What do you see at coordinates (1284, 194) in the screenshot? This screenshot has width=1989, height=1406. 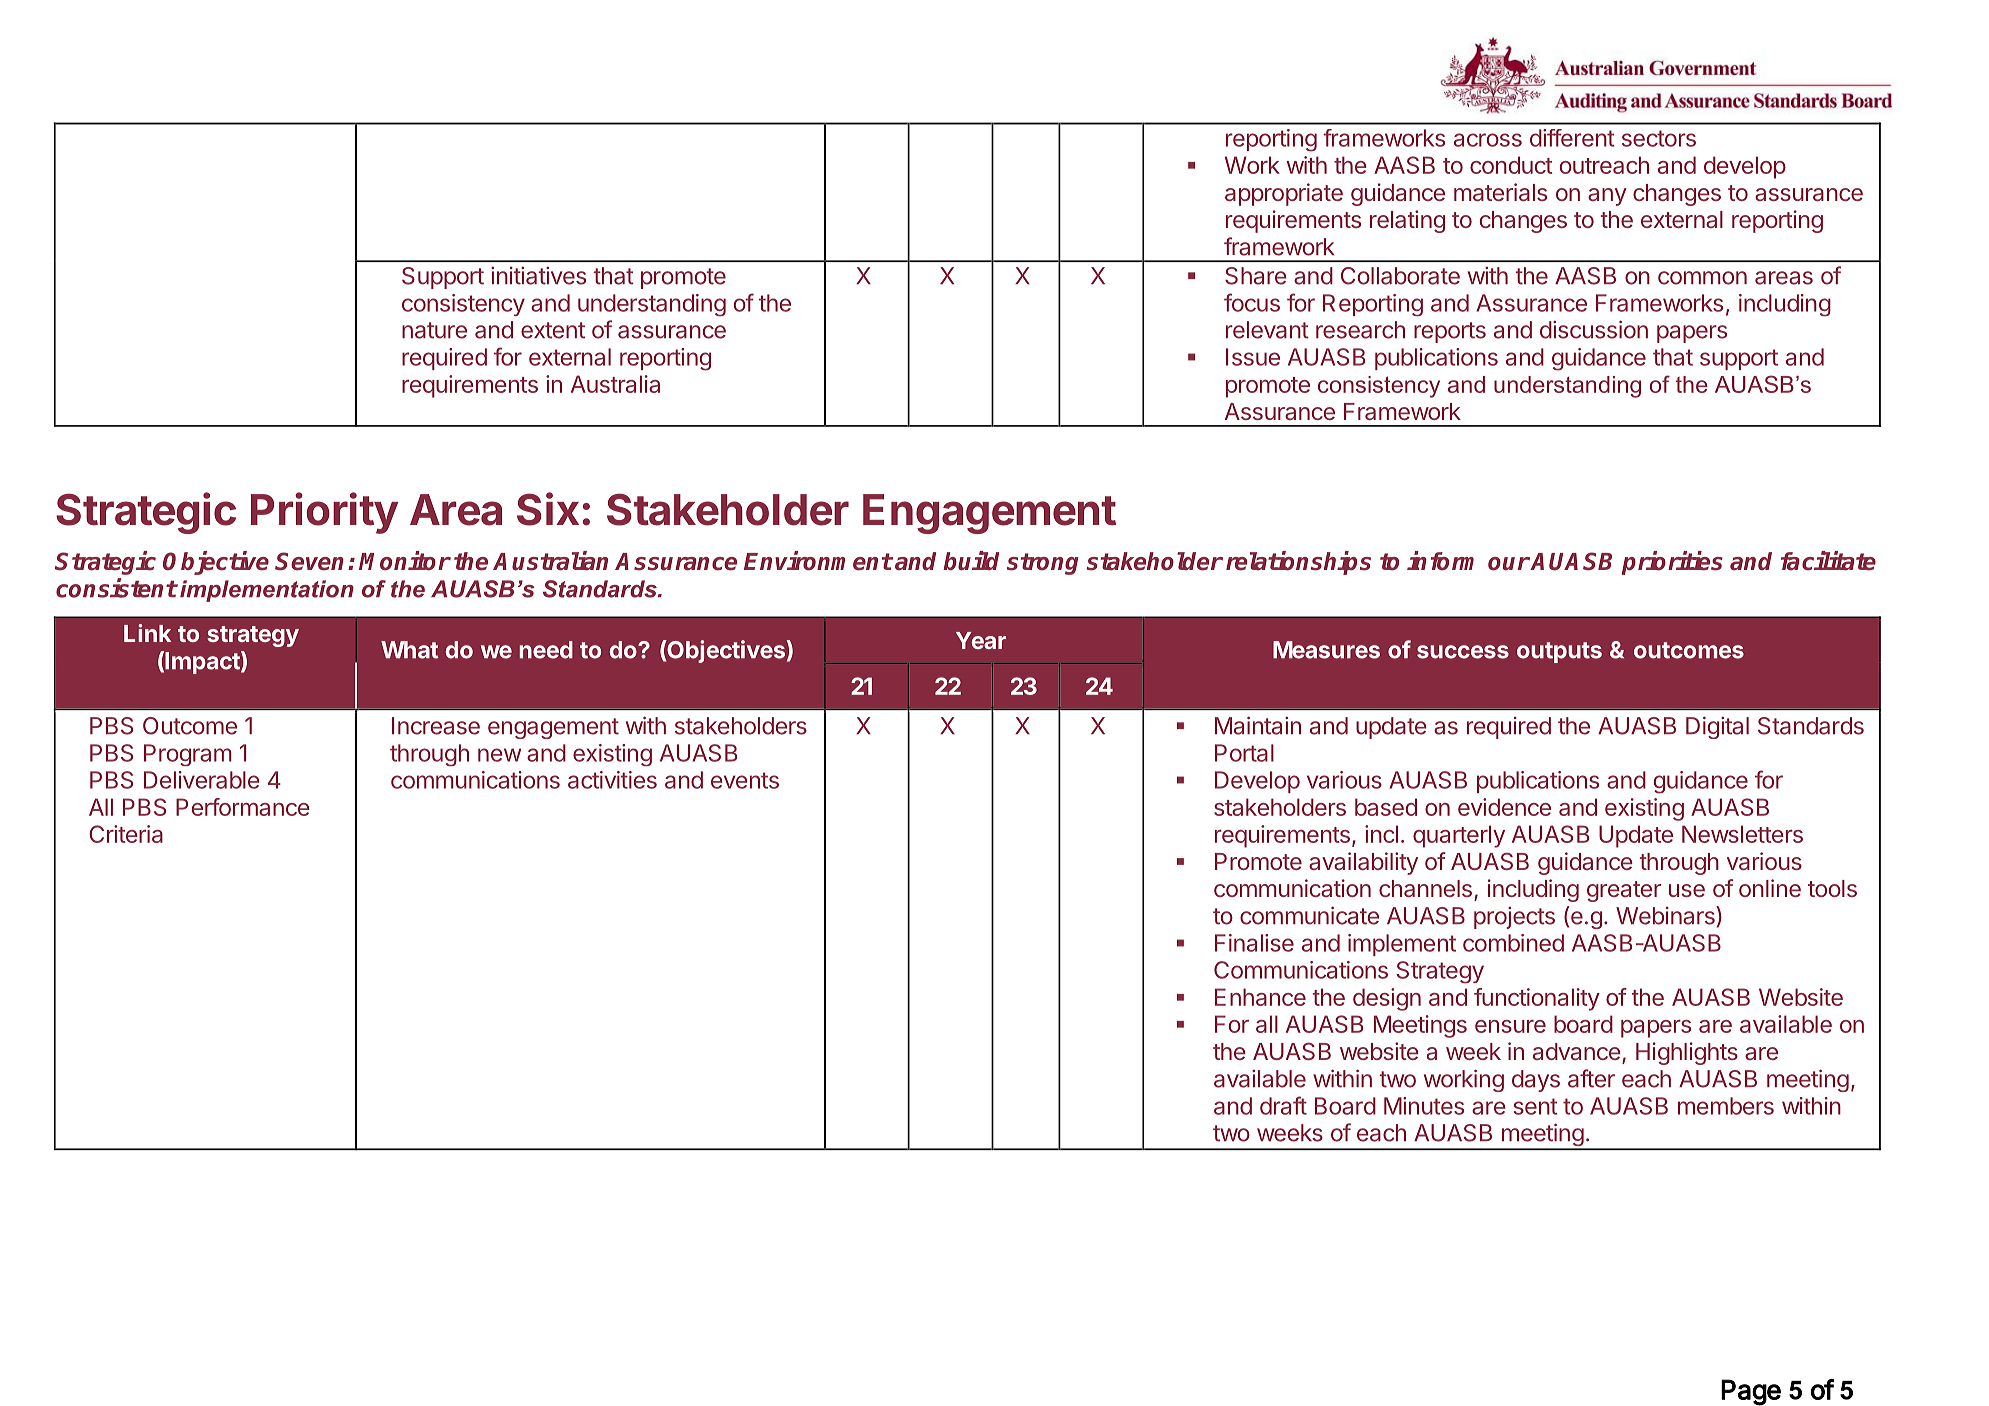 I see `appropriate` at bounding box center [1284, 194].
